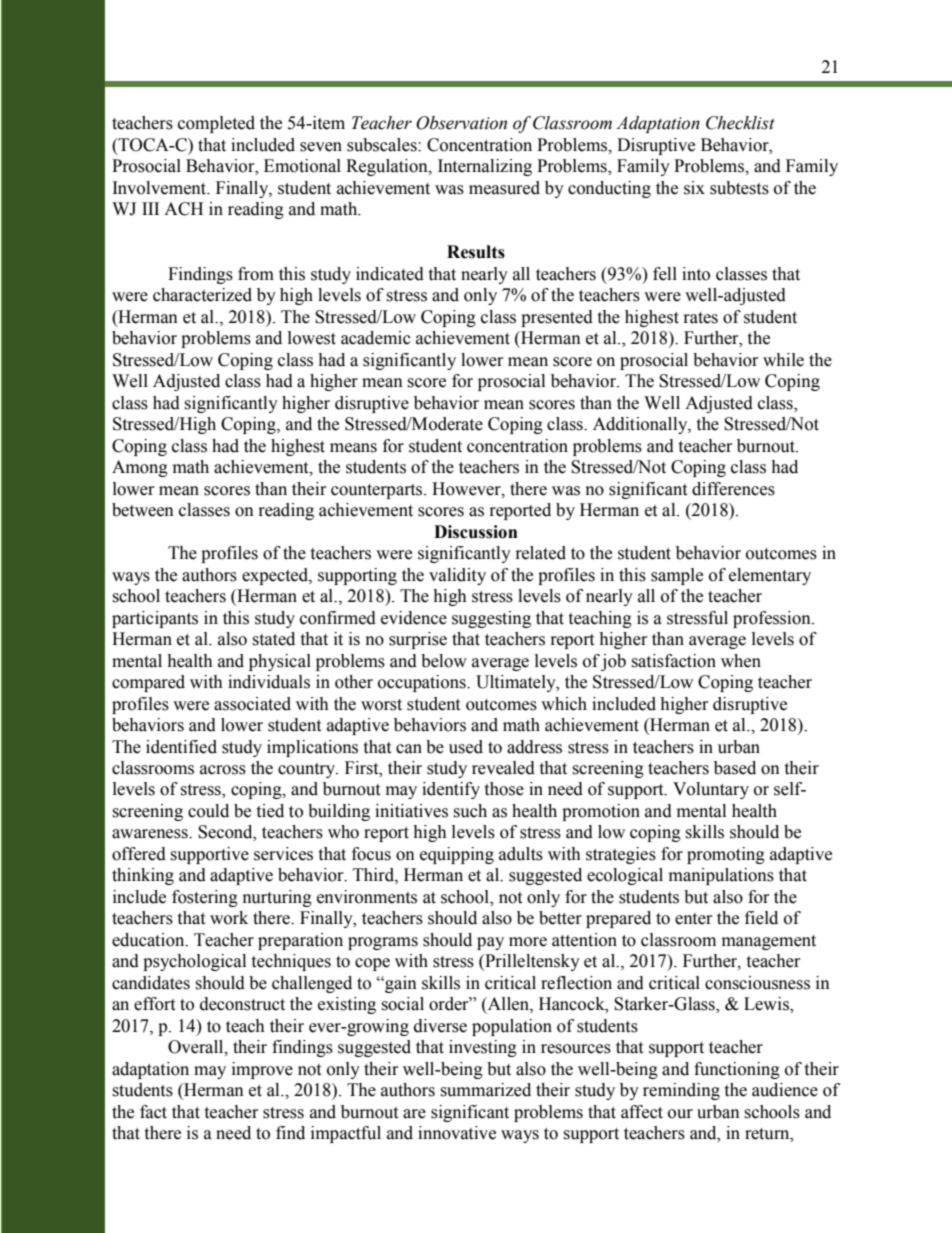 This image has width=952, height=1233. What do you see at coordinates (262, 1070) in the image?
I see `improve` at bounding box center [262, 1070].
